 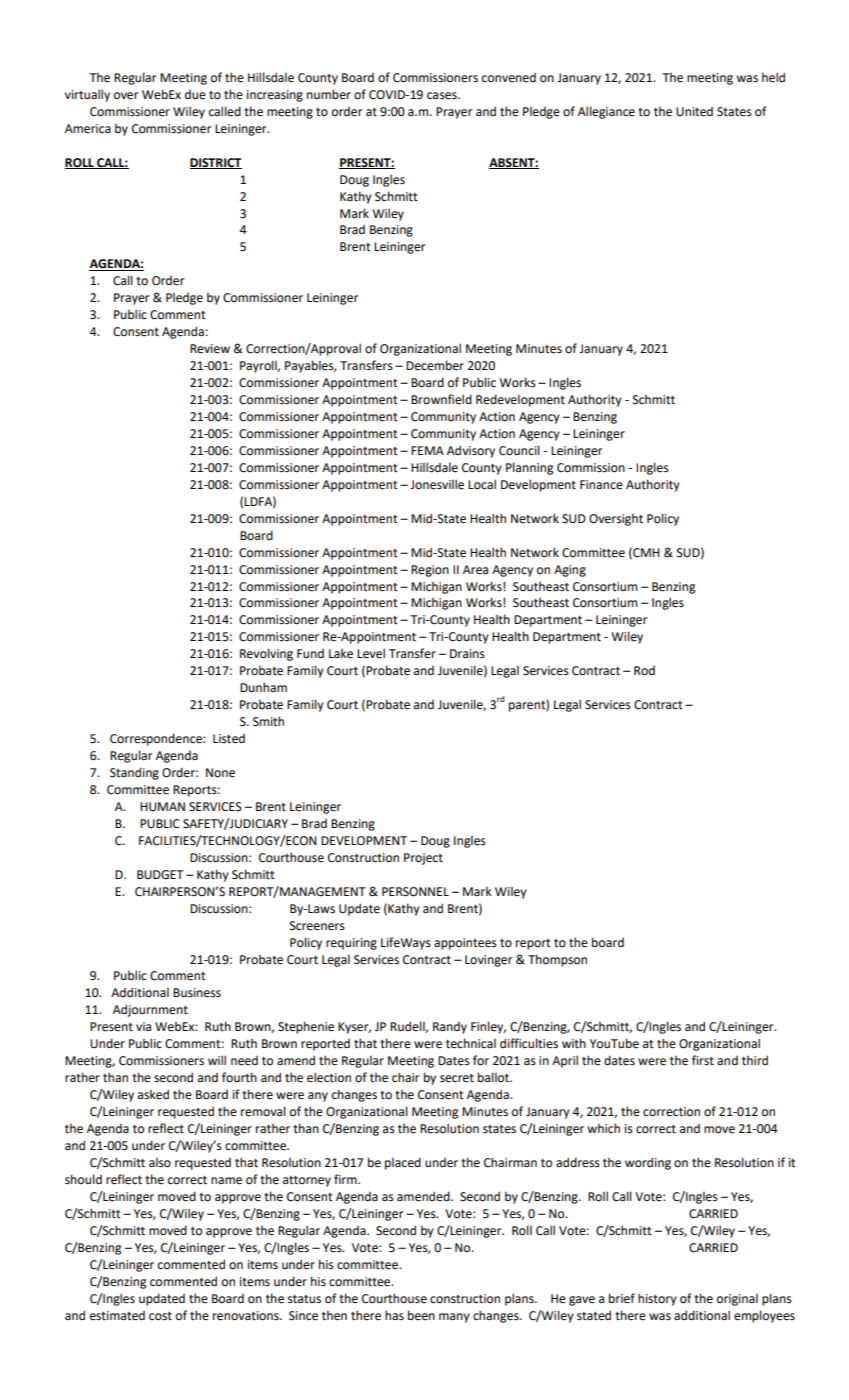 What do you see at coordinates (160, 875) in the screenshot?
I see `BUDGET` at bounding box center [160, 875].
